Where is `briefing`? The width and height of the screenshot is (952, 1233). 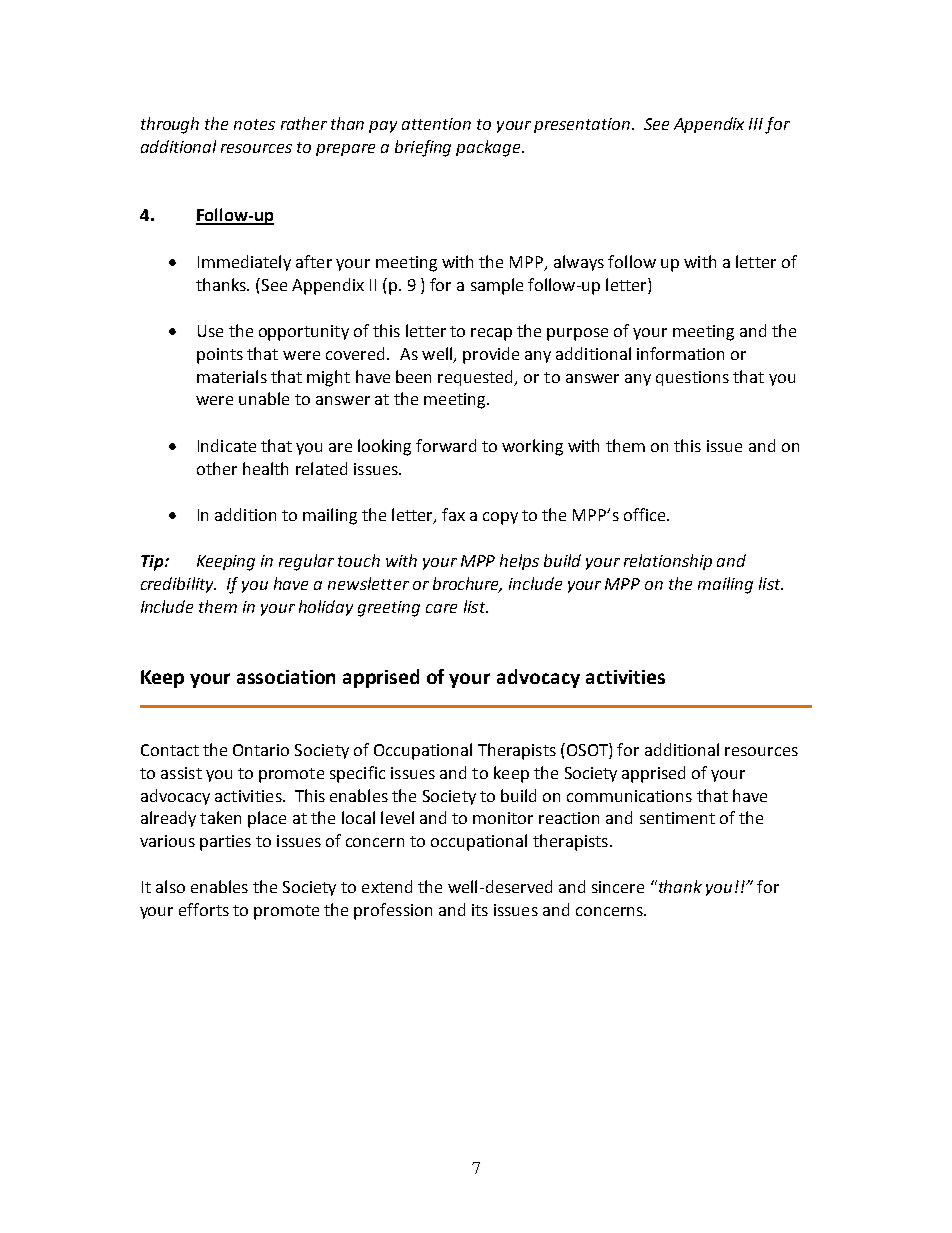 briefing is located at coordinates (423, 148).
